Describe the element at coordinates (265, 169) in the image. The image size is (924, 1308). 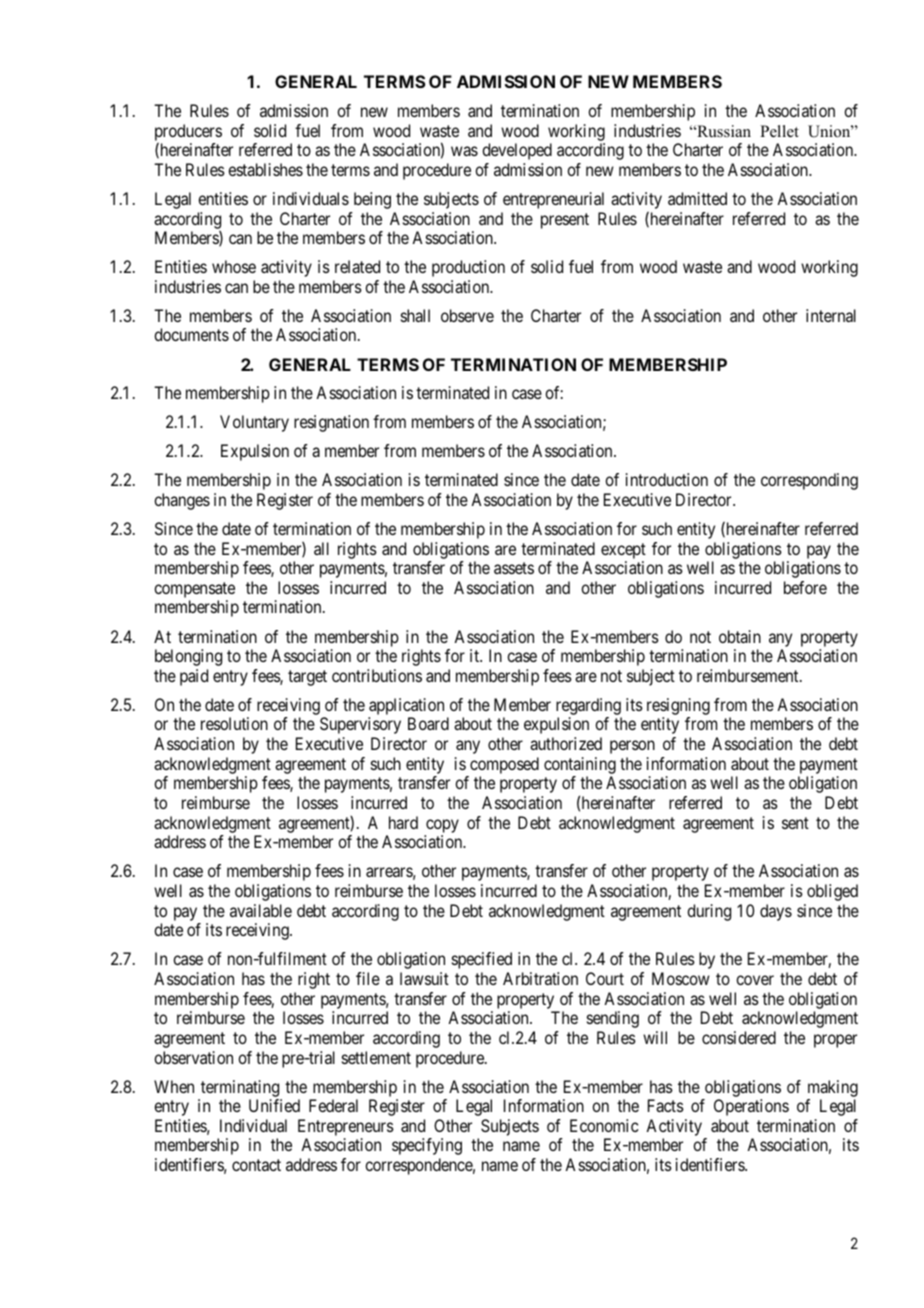
I see `establishes` at that location.
